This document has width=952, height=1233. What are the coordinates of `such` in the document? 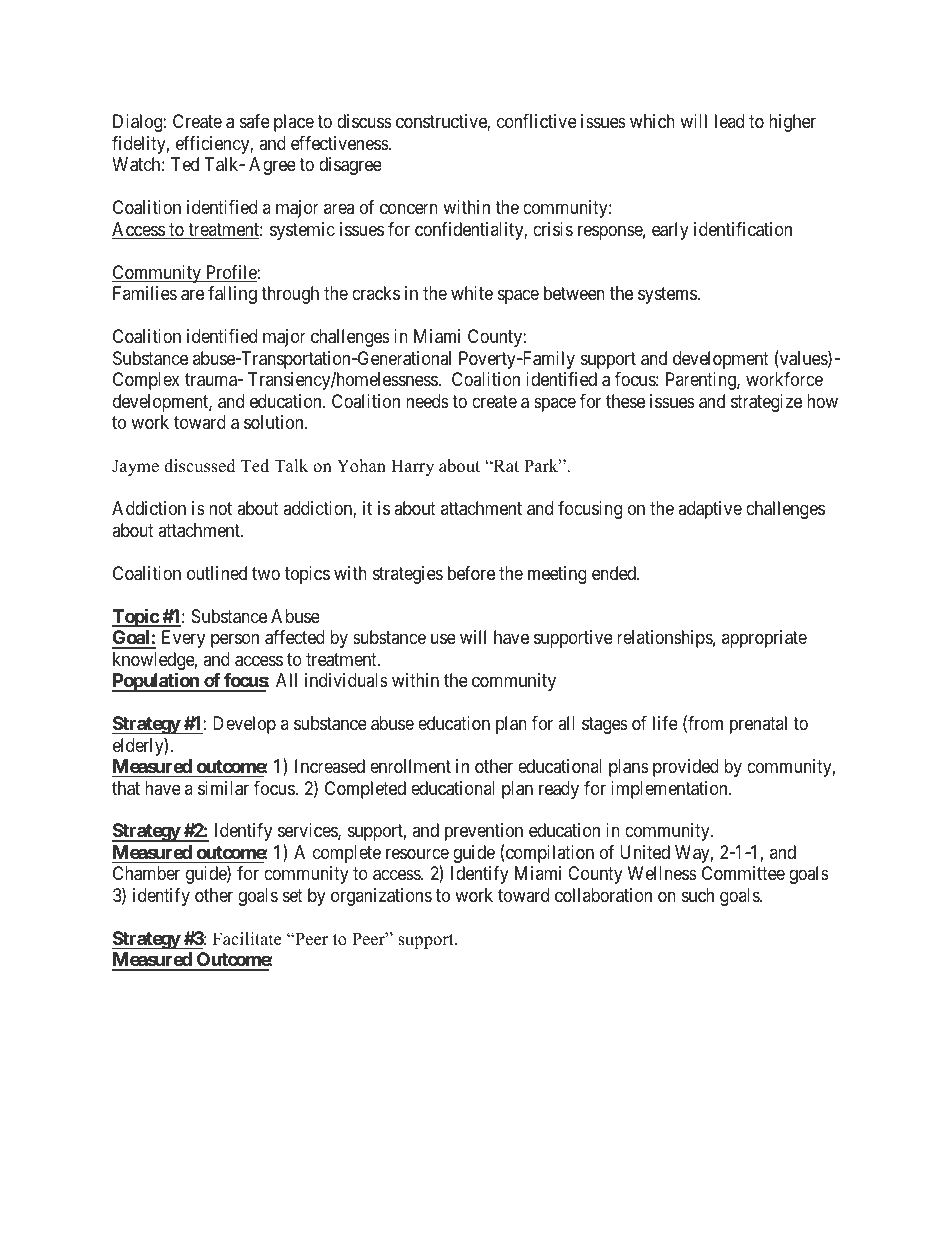 It's located at (698, 895).
